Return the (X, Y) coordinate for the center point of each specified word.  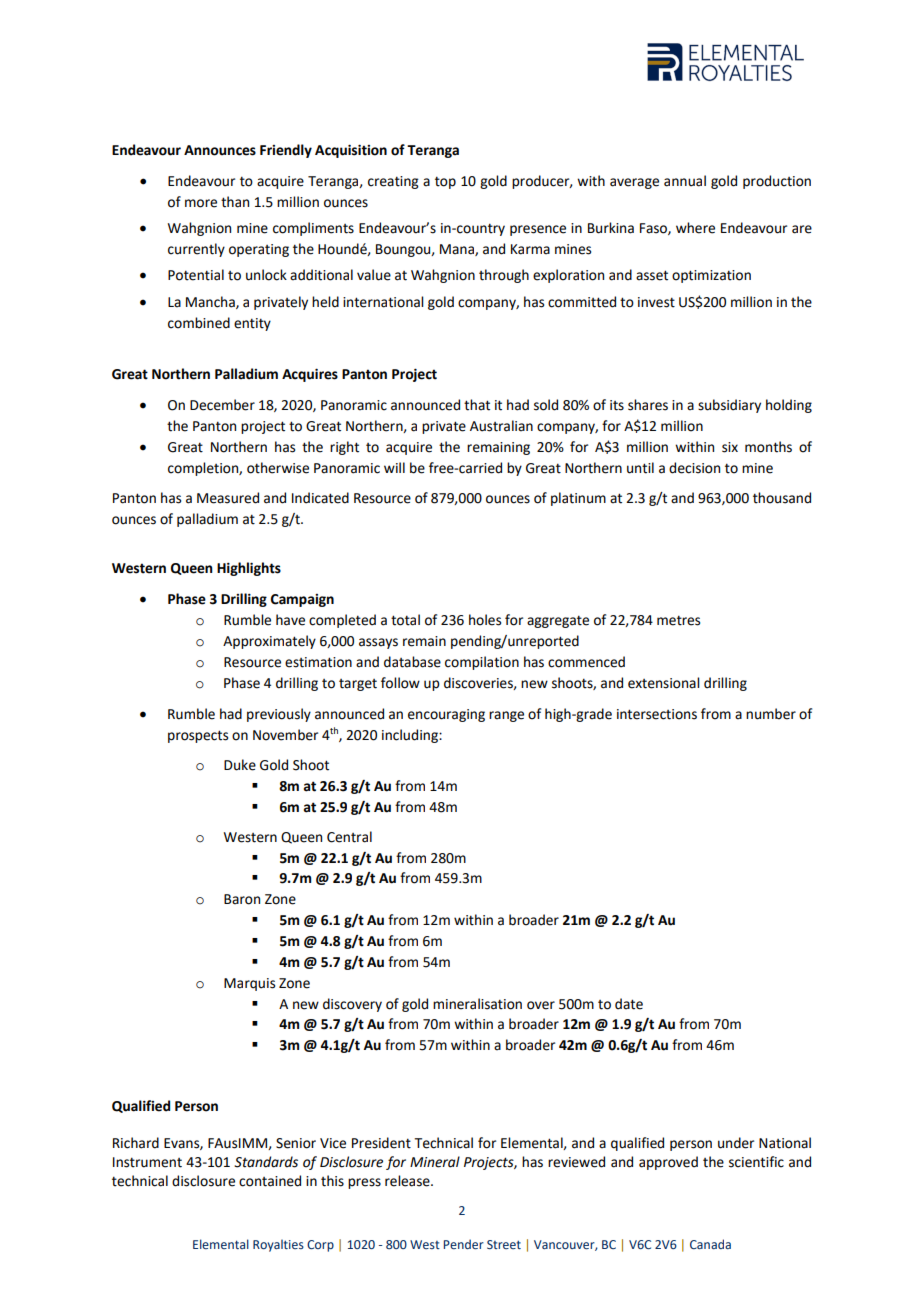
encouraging (446, 715)
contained (270, 1181)
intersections (657, 714)
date (629, 1004)
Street (504, 1244)
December (222, 405)
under (736, 1143)
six (730, 447)
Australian (501, 426)
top (445, 182)
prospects (198, 736)
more (201, 203)
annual (685, 181)
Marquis (249, 984)
